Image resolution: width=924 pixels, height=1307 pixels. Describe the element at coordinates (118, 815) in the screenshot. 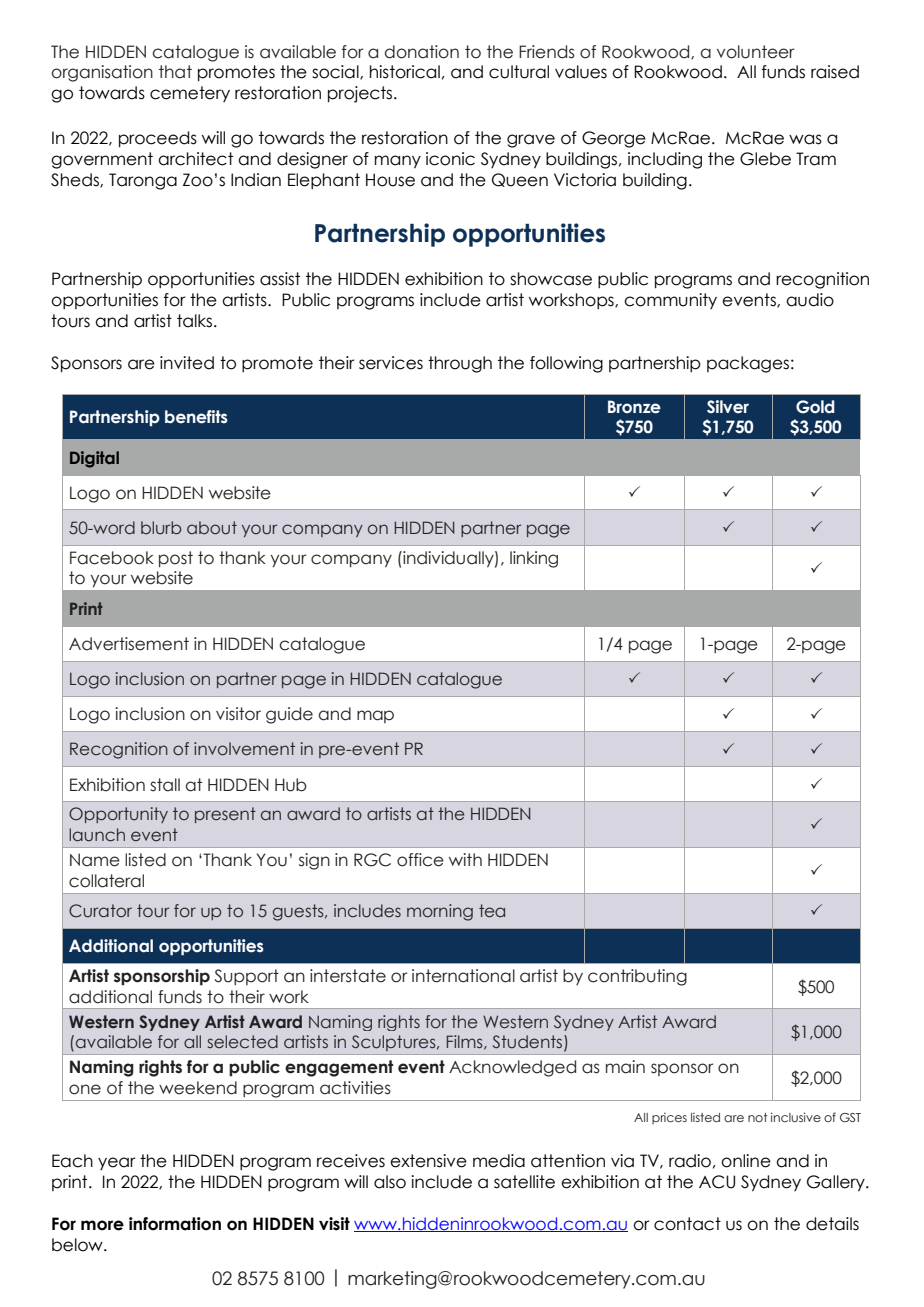

I see `Opportunity` at that location.
